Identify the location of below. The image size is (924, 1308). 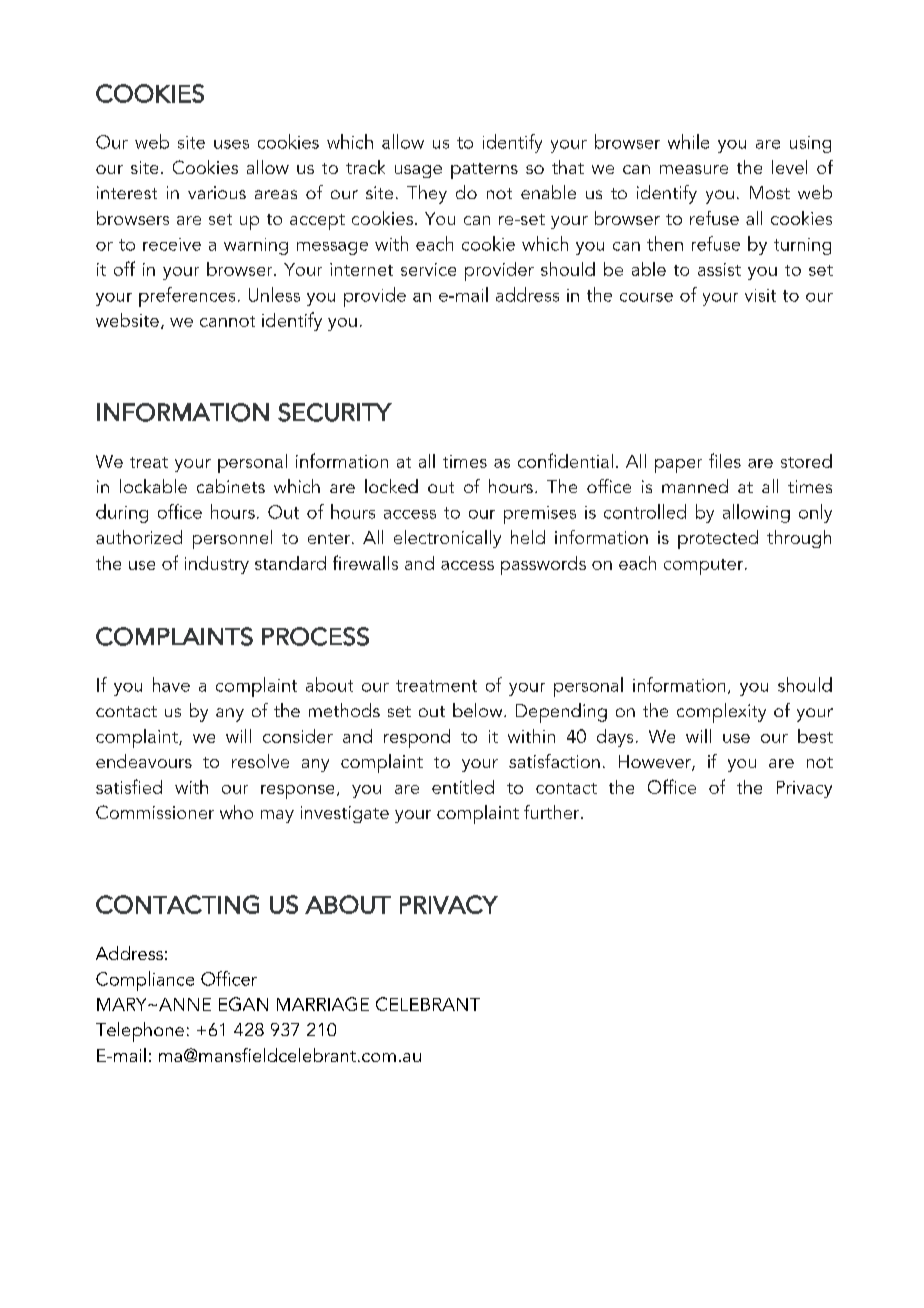
(479, 710).
